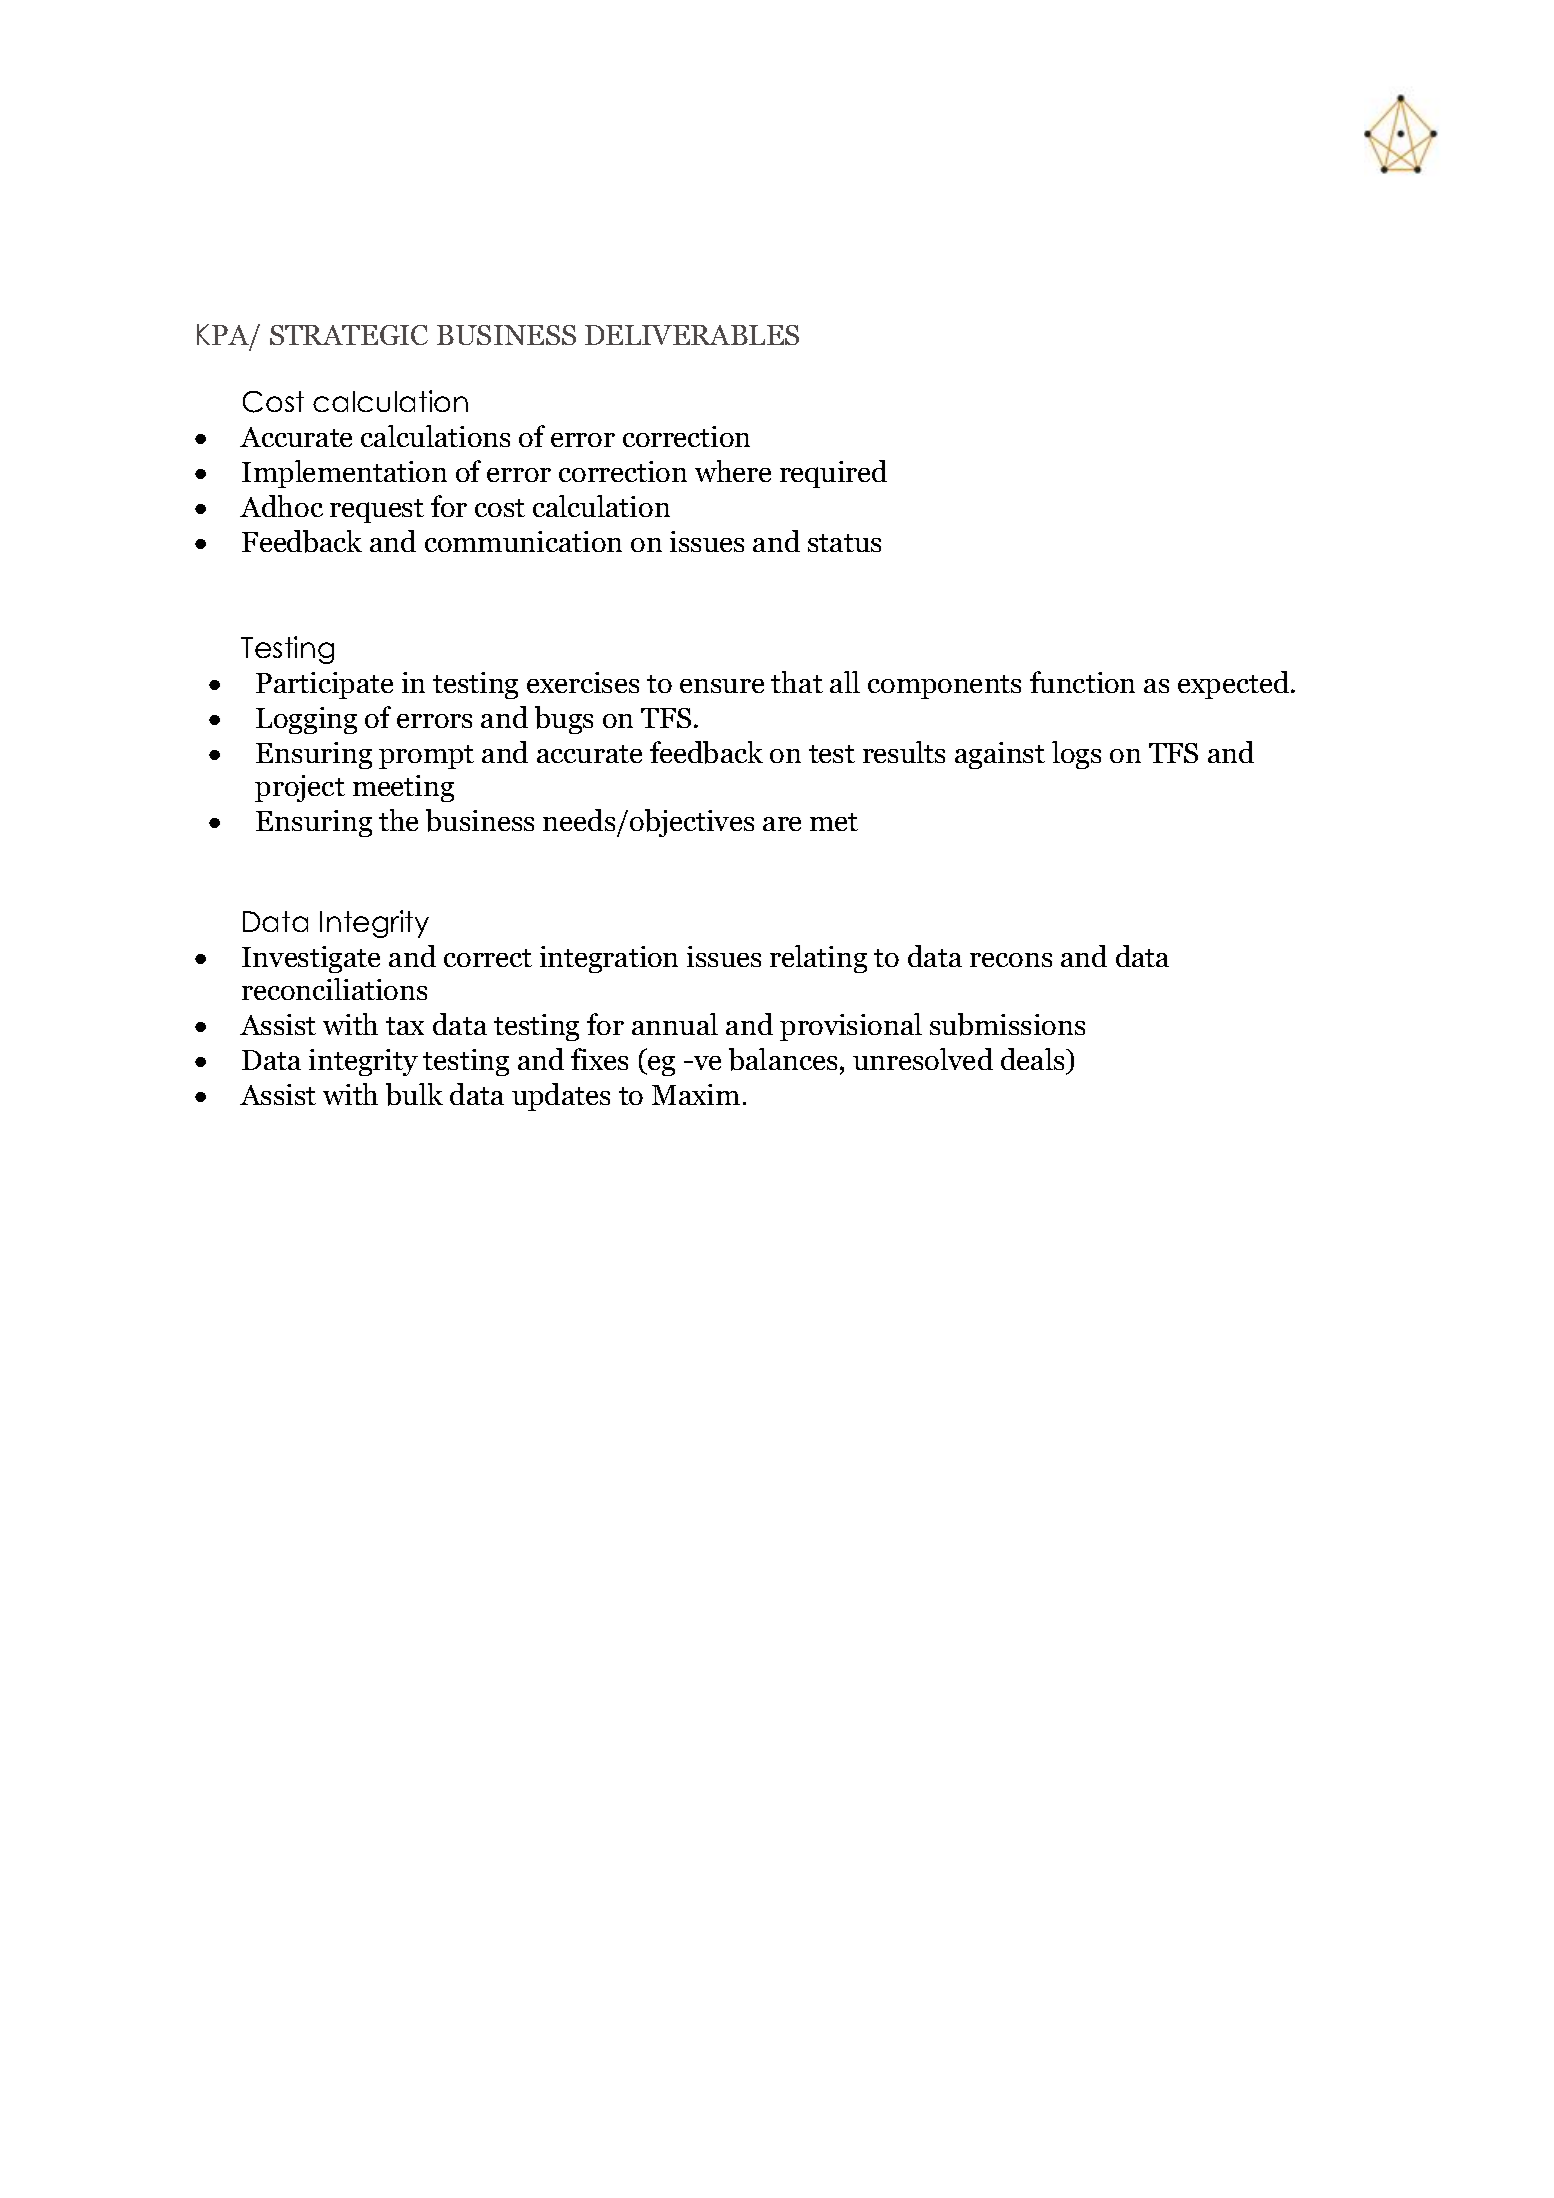  What do you see at coordinates (692, 335) in the image?
I see `DELIVERABLES` at bounding box center [692, 335].
